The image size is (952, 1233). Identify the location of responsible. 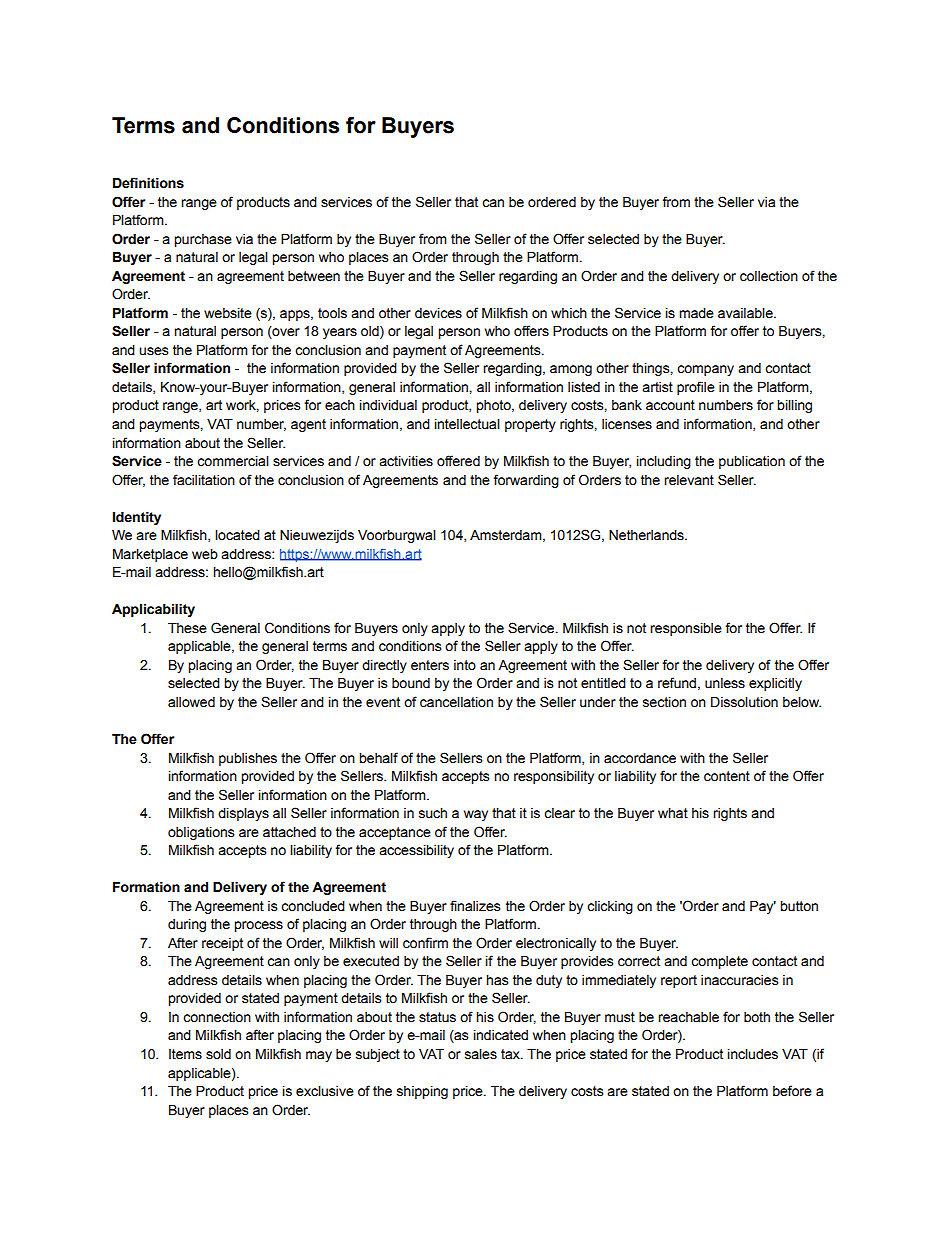
(686, 629).
